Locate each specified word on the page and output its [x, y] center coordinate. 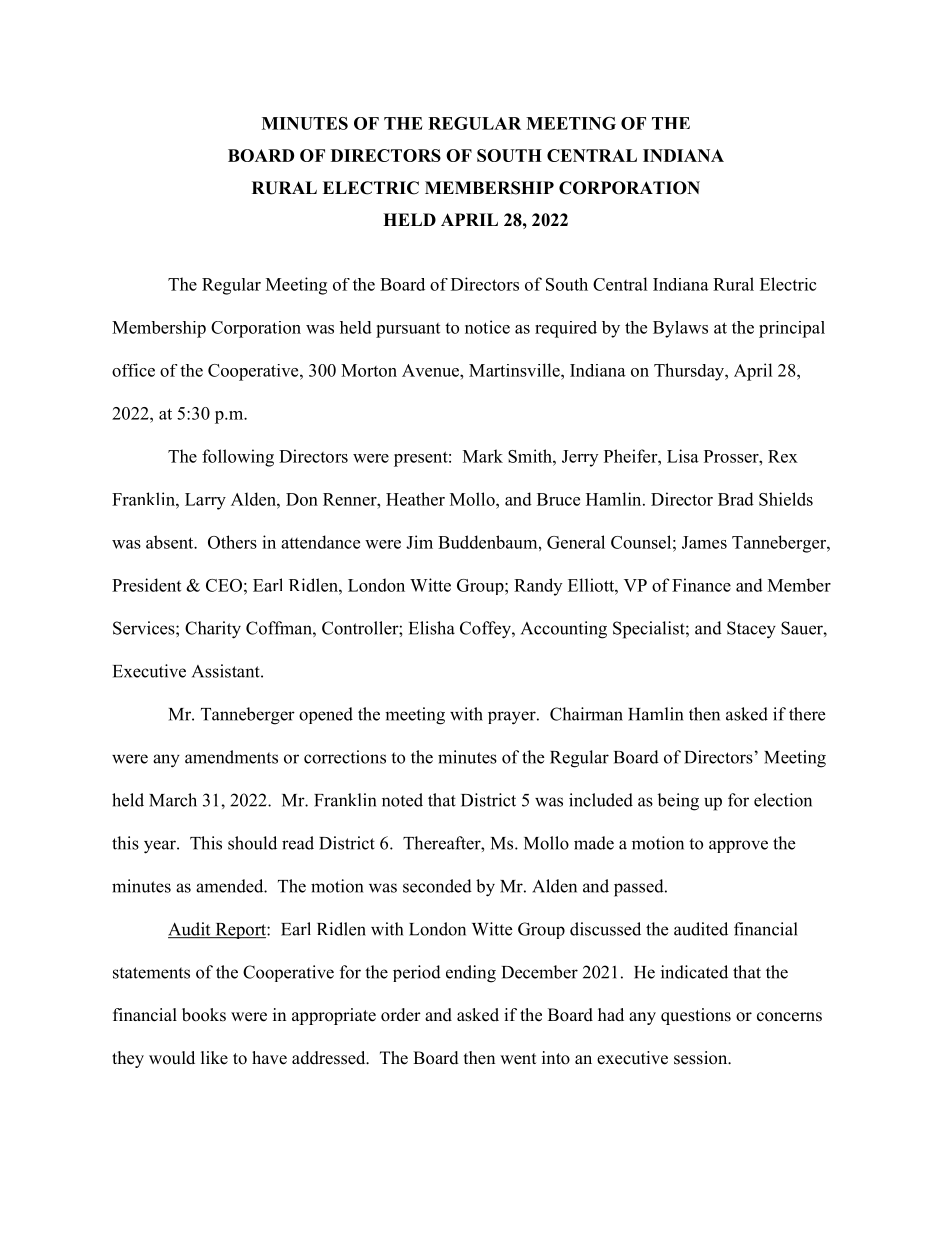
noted [402, 800]
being [678, 802]
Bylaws [680, 329]
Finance [701, 585]
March [173, 800]
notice [487, 327]
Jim [419, 542]
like [214, 1058]
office [133, 370]
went [518, 1059]
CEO [224, 585]
